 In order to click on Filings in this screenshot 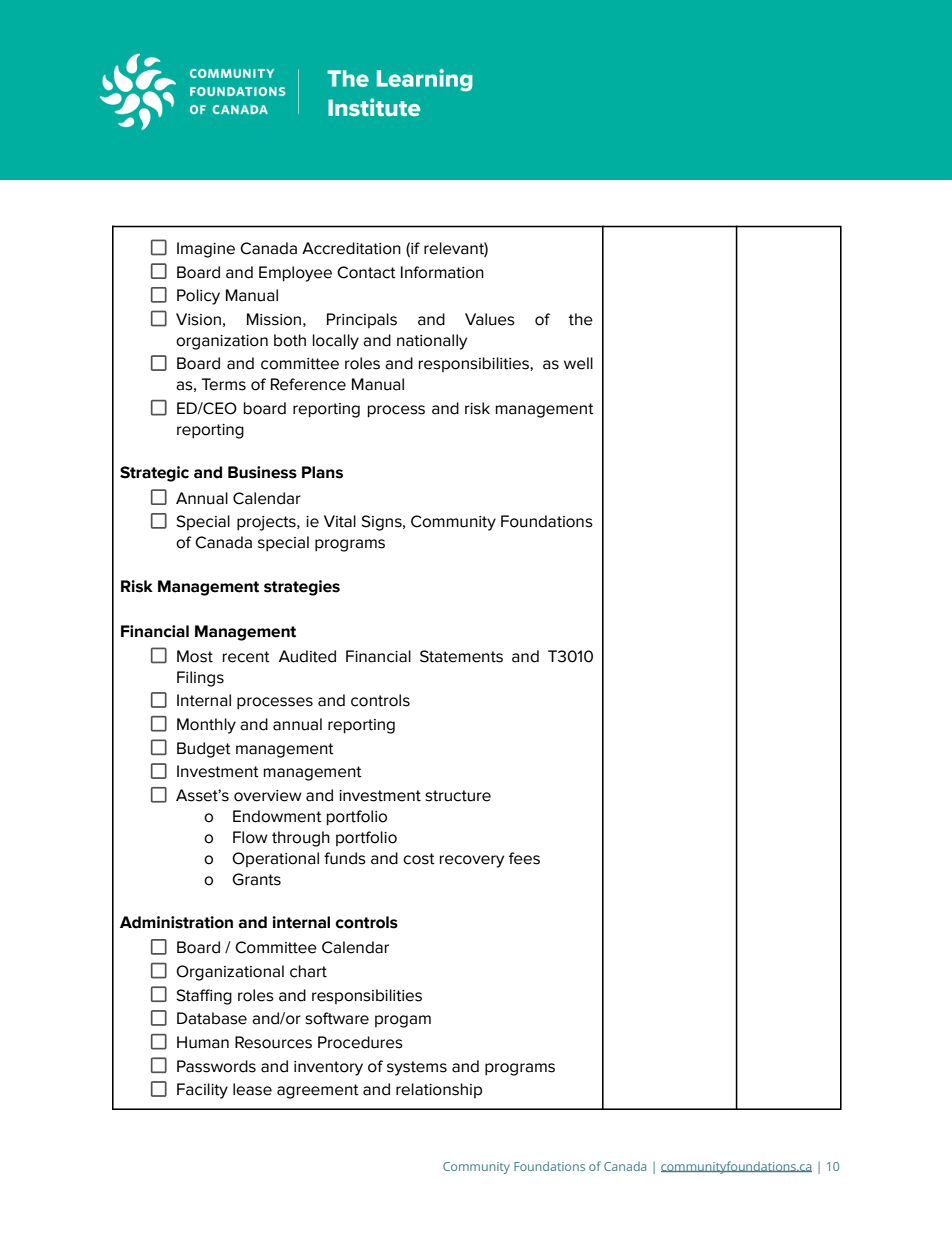, I will do `click(200, 679)`.
